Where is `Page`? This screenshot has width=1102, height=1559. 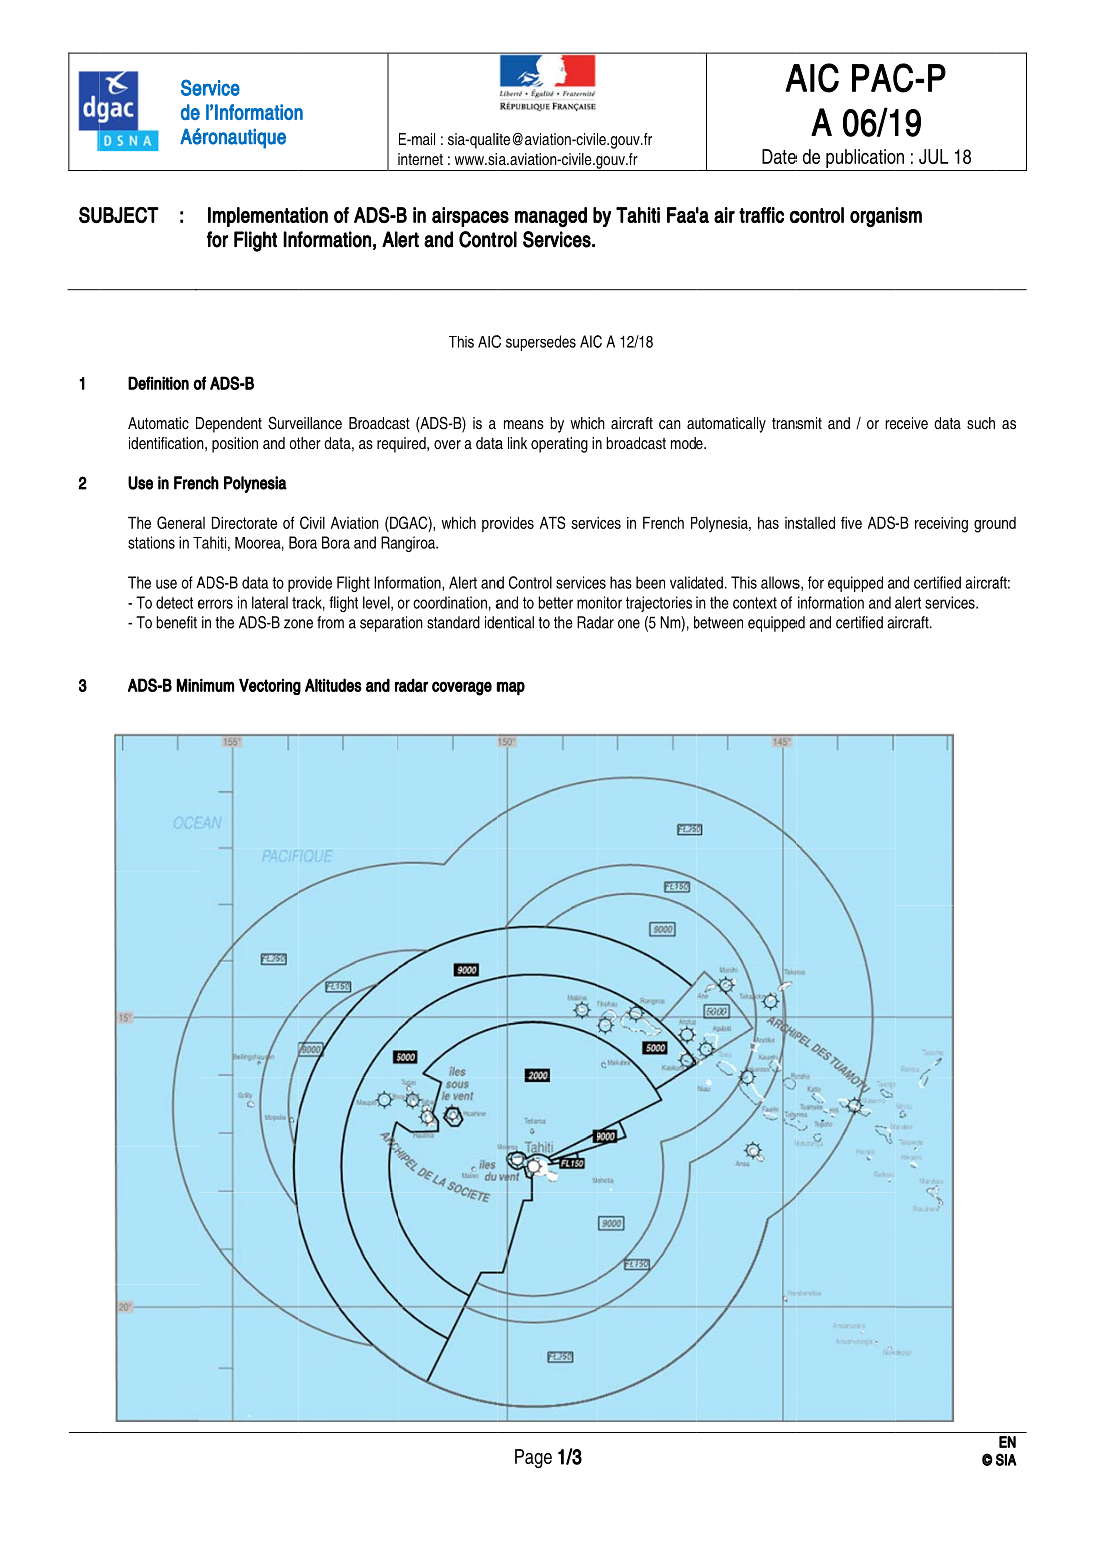 Page is located at coordinates (533, 1458).
